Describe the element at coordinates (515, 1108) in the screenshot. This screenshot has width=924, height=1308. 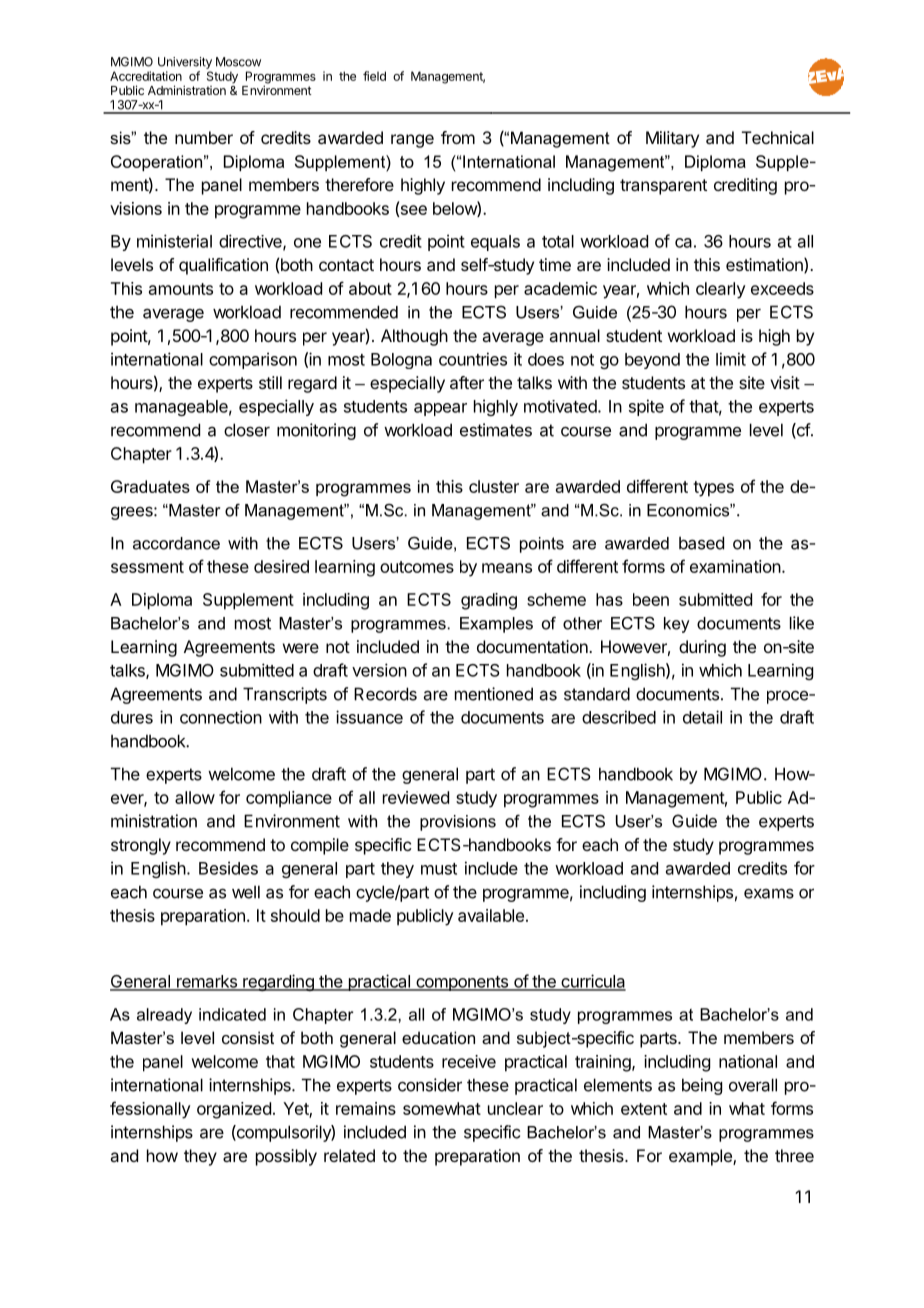
I see `unclear` at that location.
